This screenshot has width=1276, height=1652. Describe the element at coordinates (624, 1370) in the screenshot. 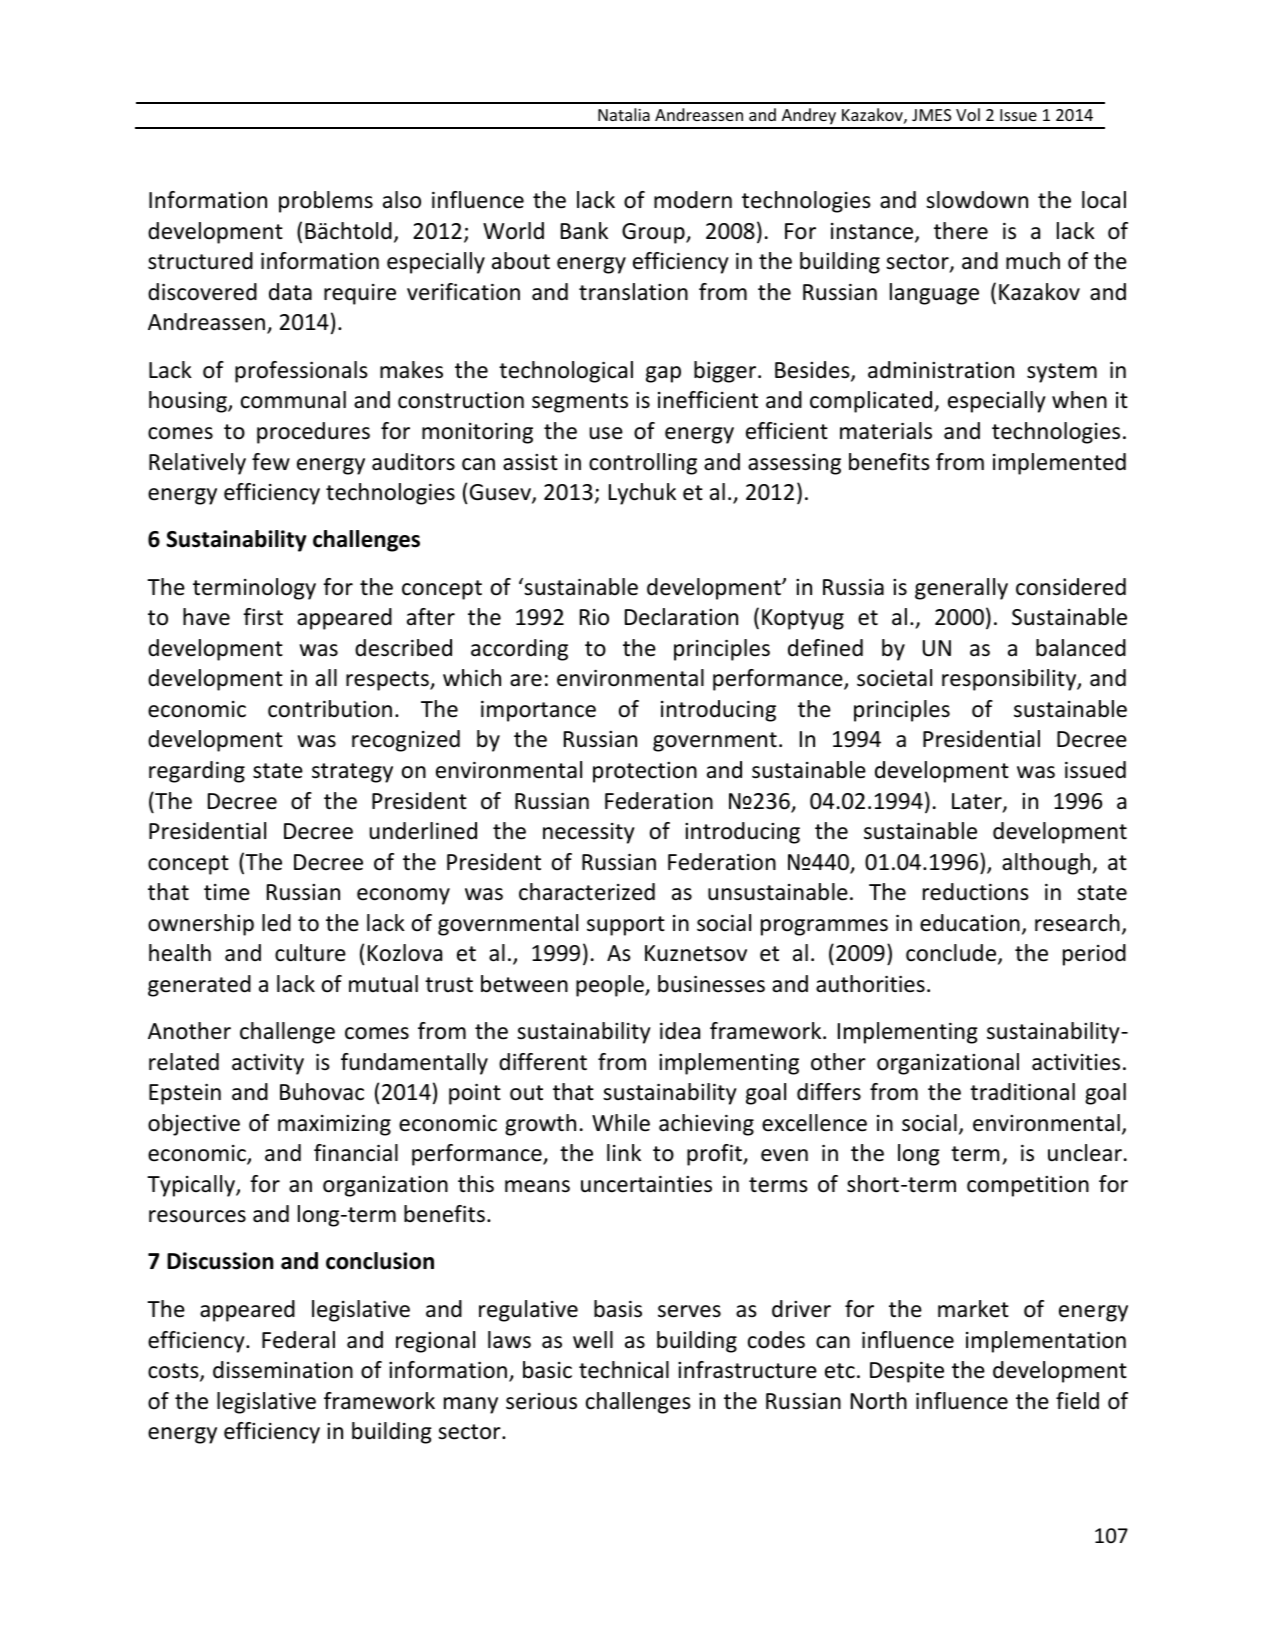

I see `technical` at that location.
